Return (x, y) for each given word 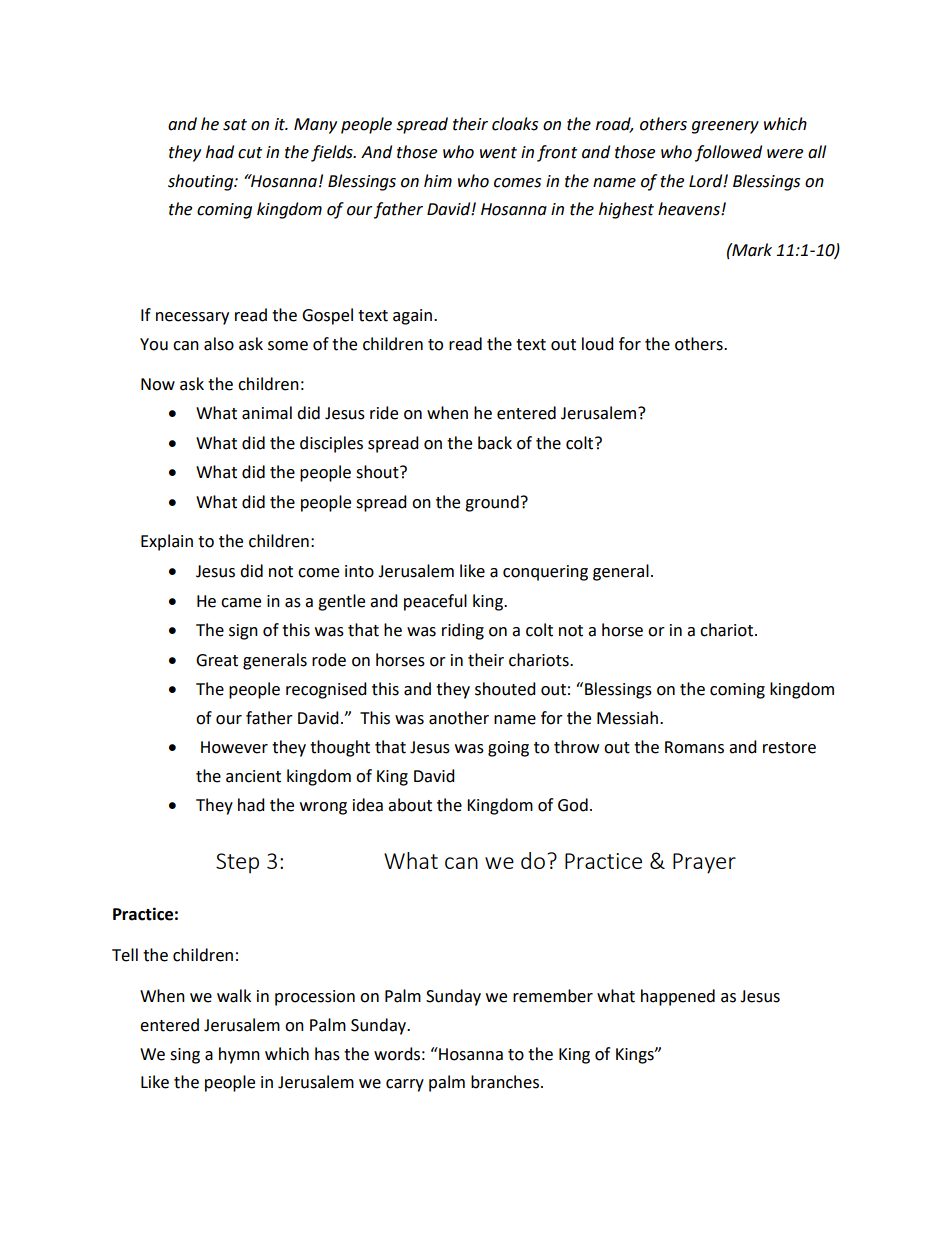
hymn (239, 1055)
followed (728, 153)
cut (250, 153)
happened (678, 997)
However (234, 747)
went (498, 153)
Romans (694, 747)
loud (598, 344)
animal (267, 413)
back (495, 443)
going (508, 749)
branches (505, 1082)
